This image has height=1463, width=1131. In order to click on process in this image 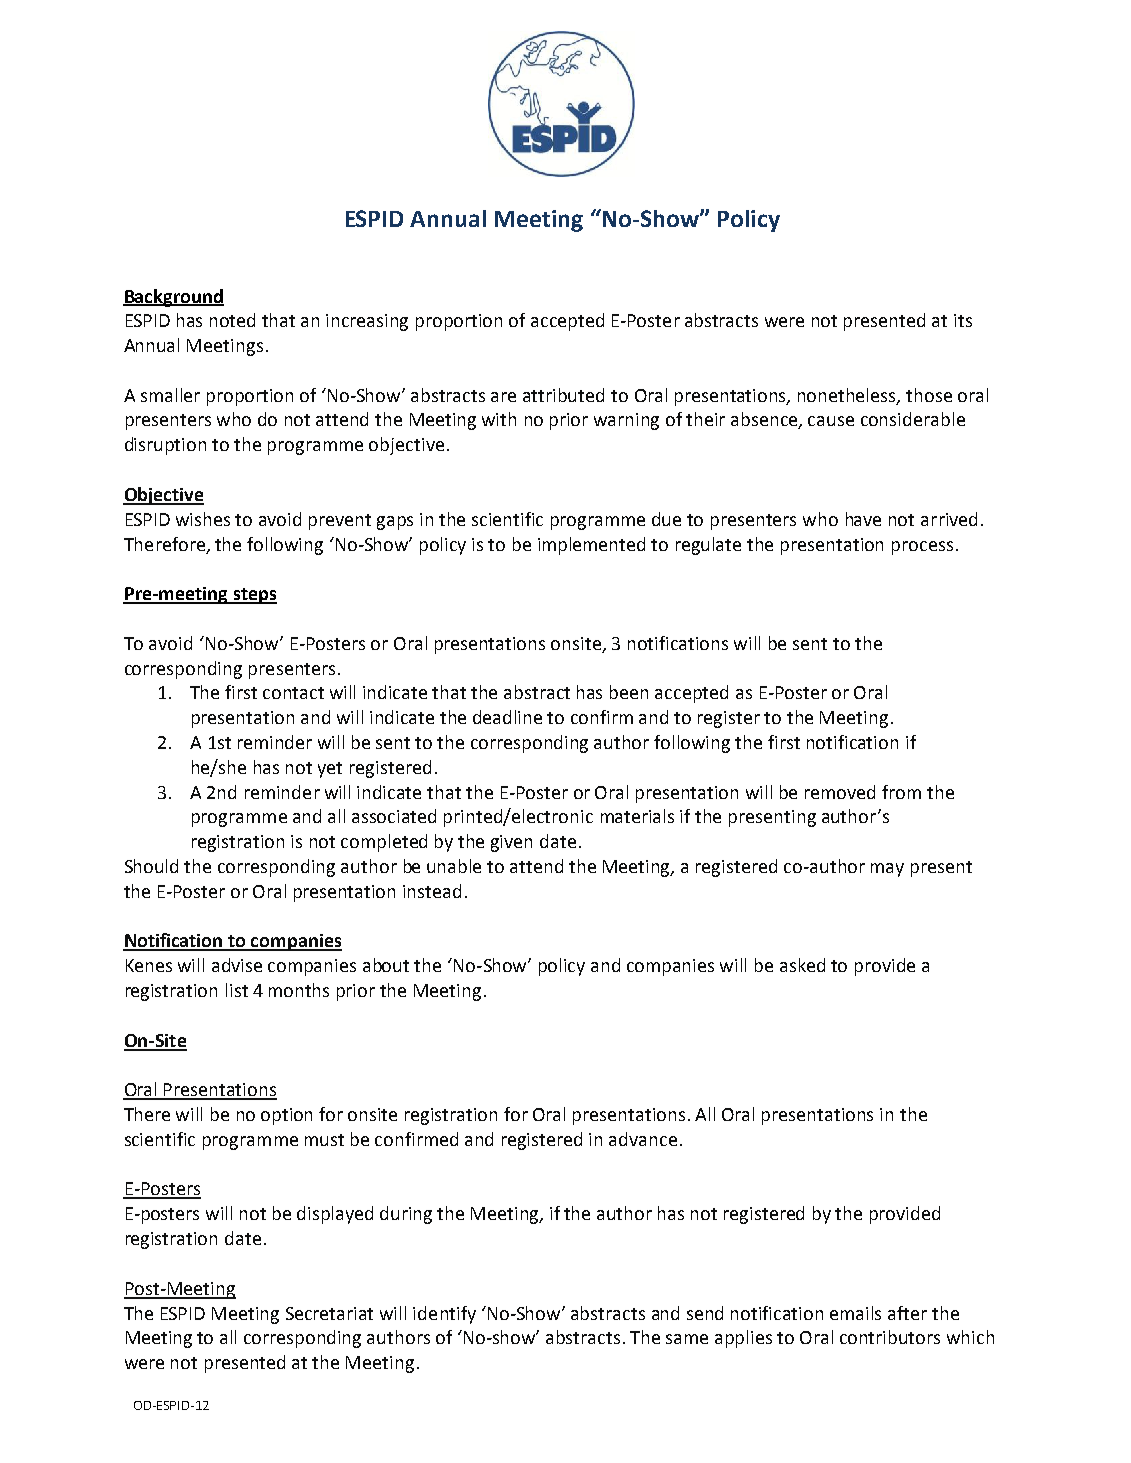, I will do `click(922, 548)`.
